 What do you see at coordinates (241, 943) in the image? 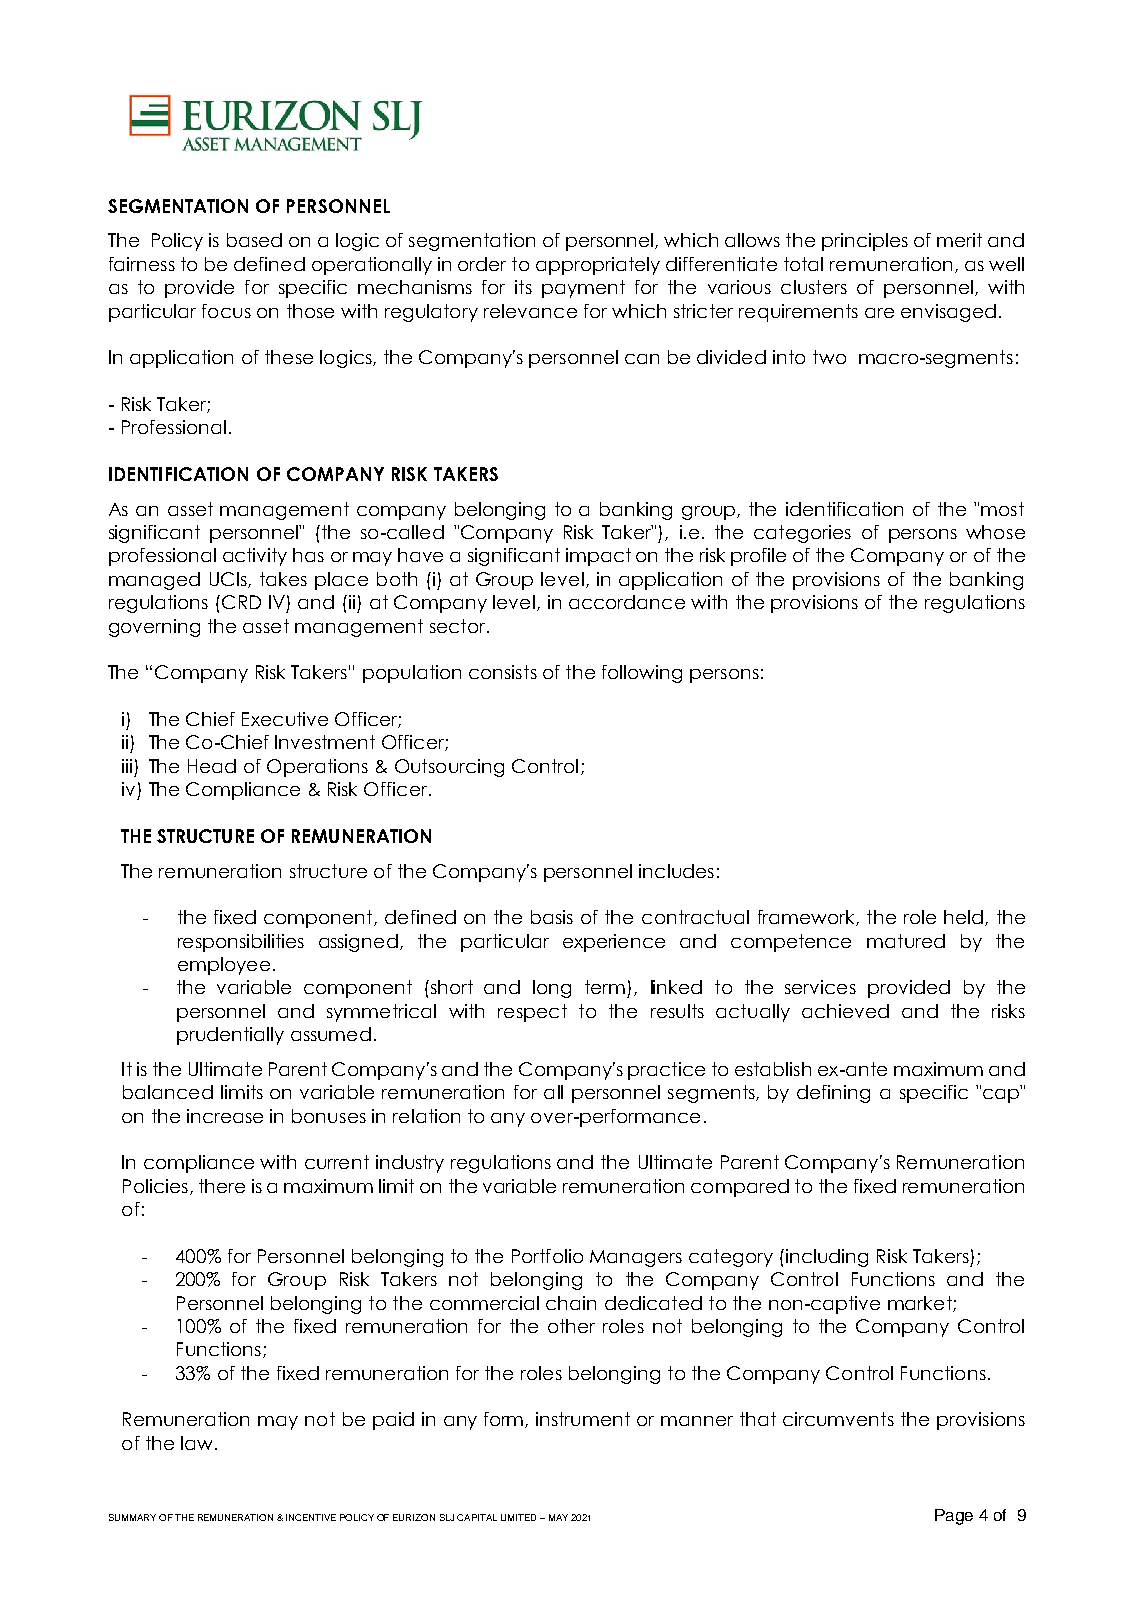
I see `responsibilities` at bounding box center [241, 943].
